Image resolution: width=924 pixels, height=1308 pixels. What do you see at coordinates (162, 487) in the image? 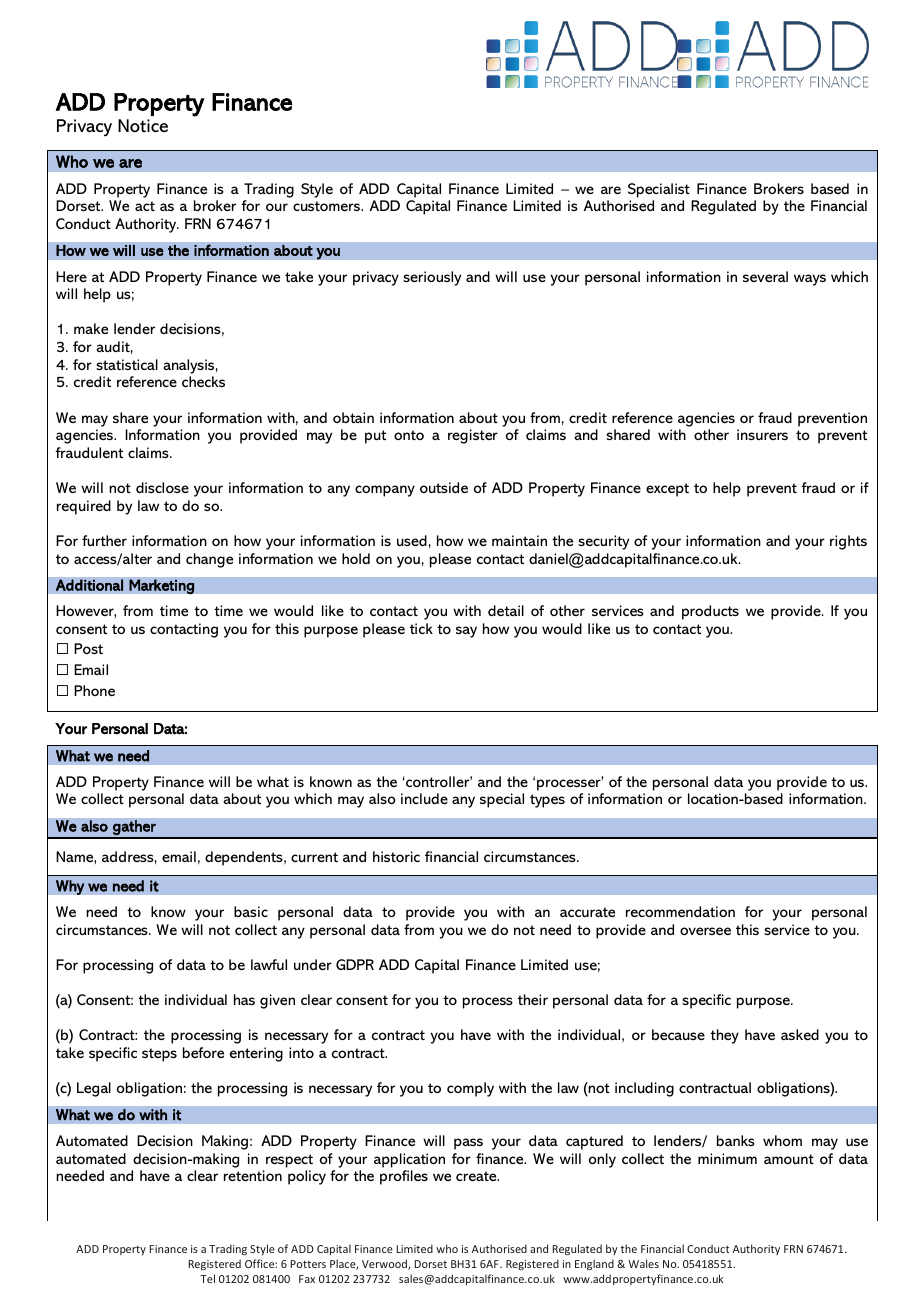
I see `disclose` at bounding box center [162, 487].
